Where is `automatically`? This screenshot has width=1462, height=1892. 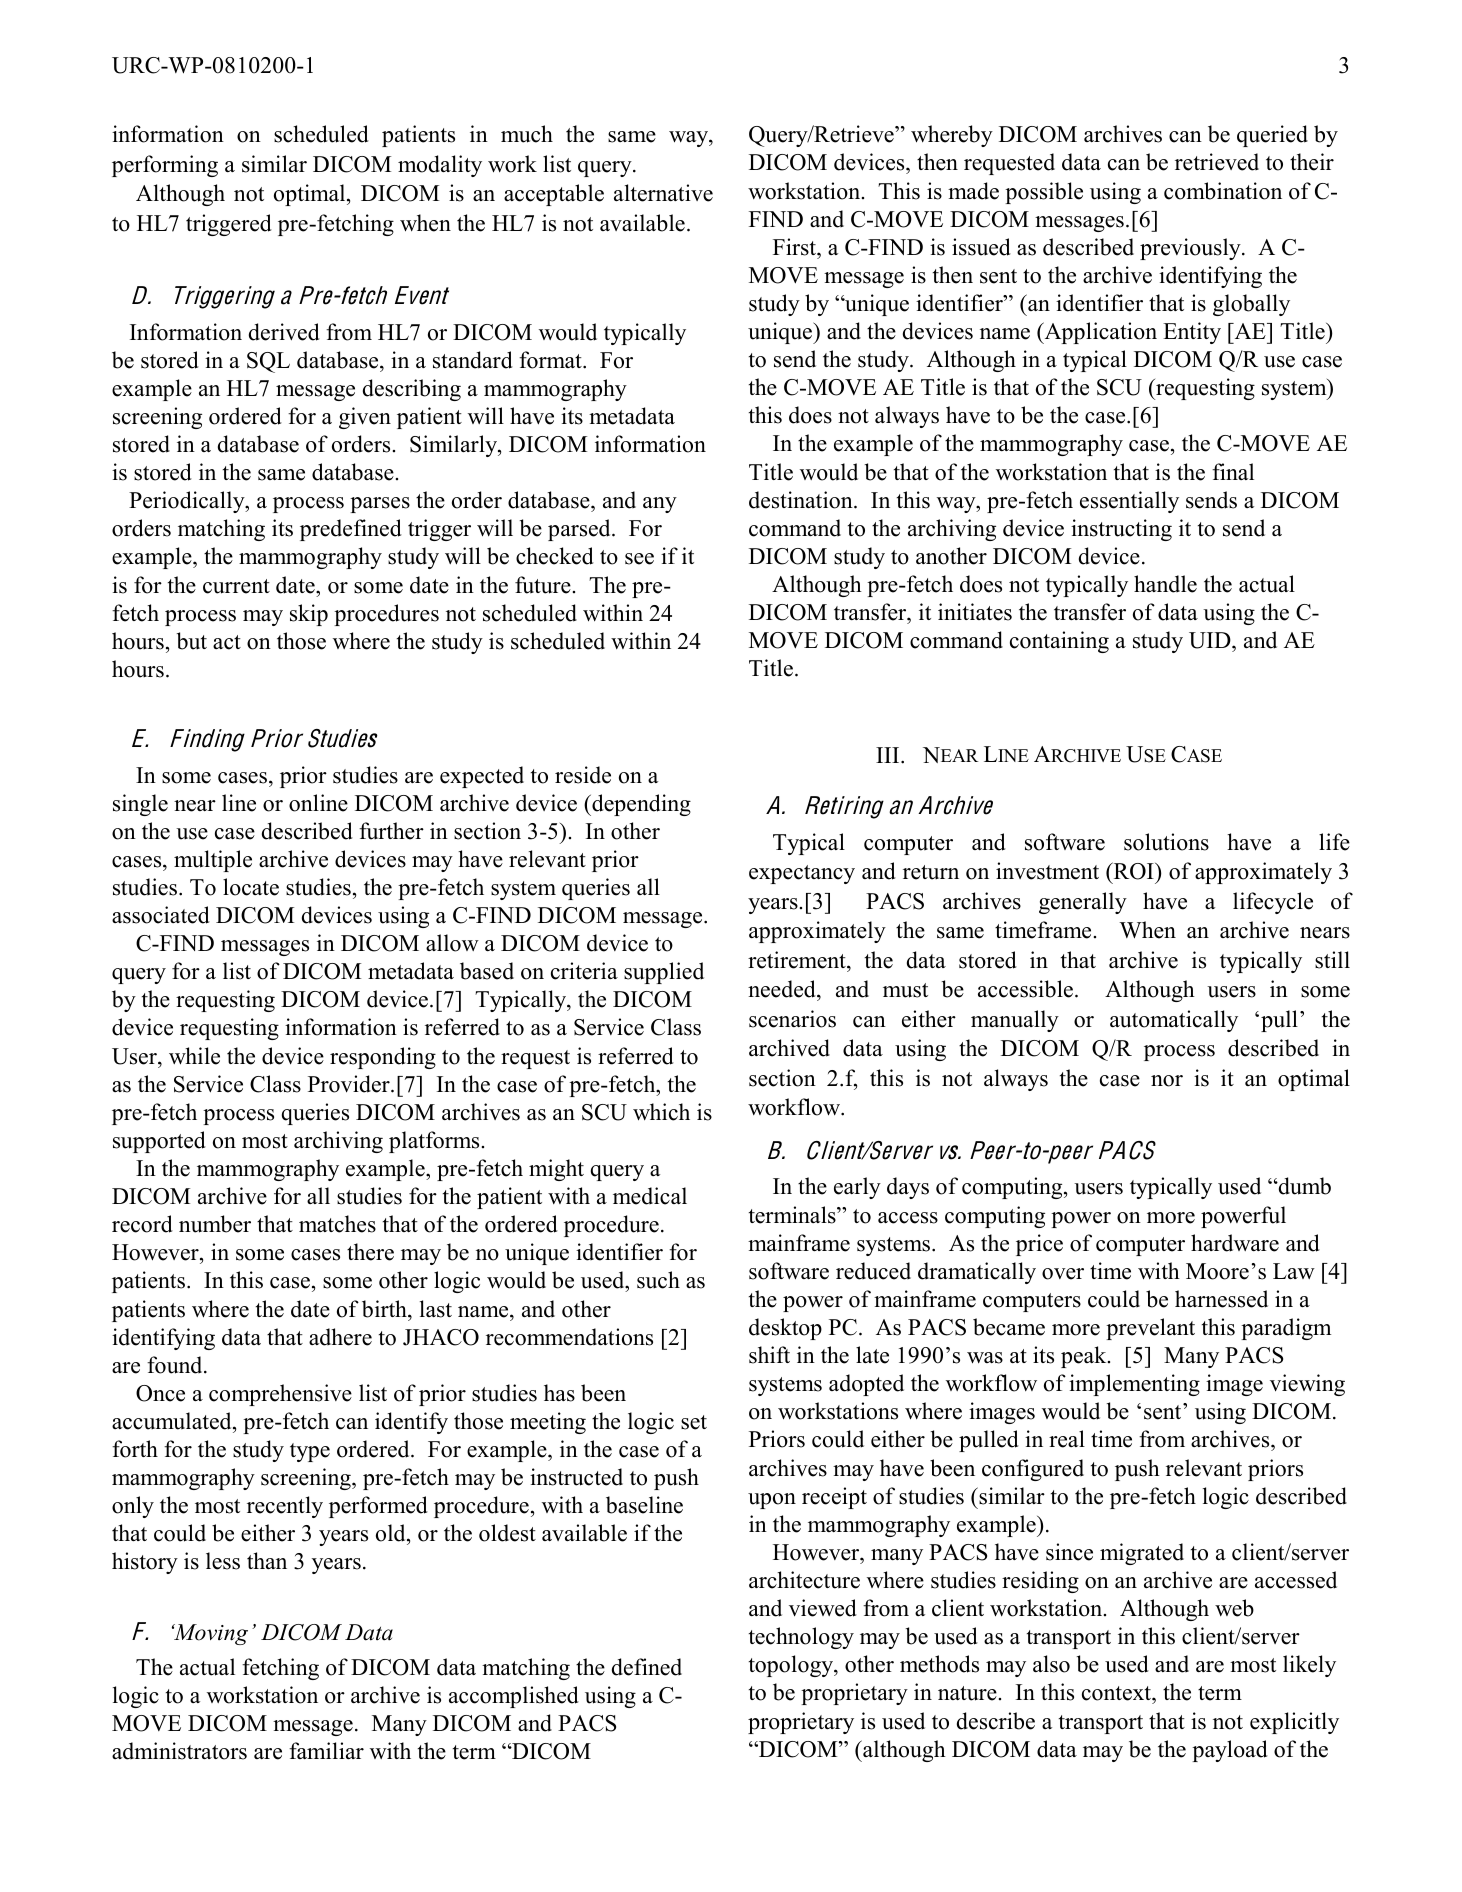 automatically is located at coordinates (1174, 1021).
